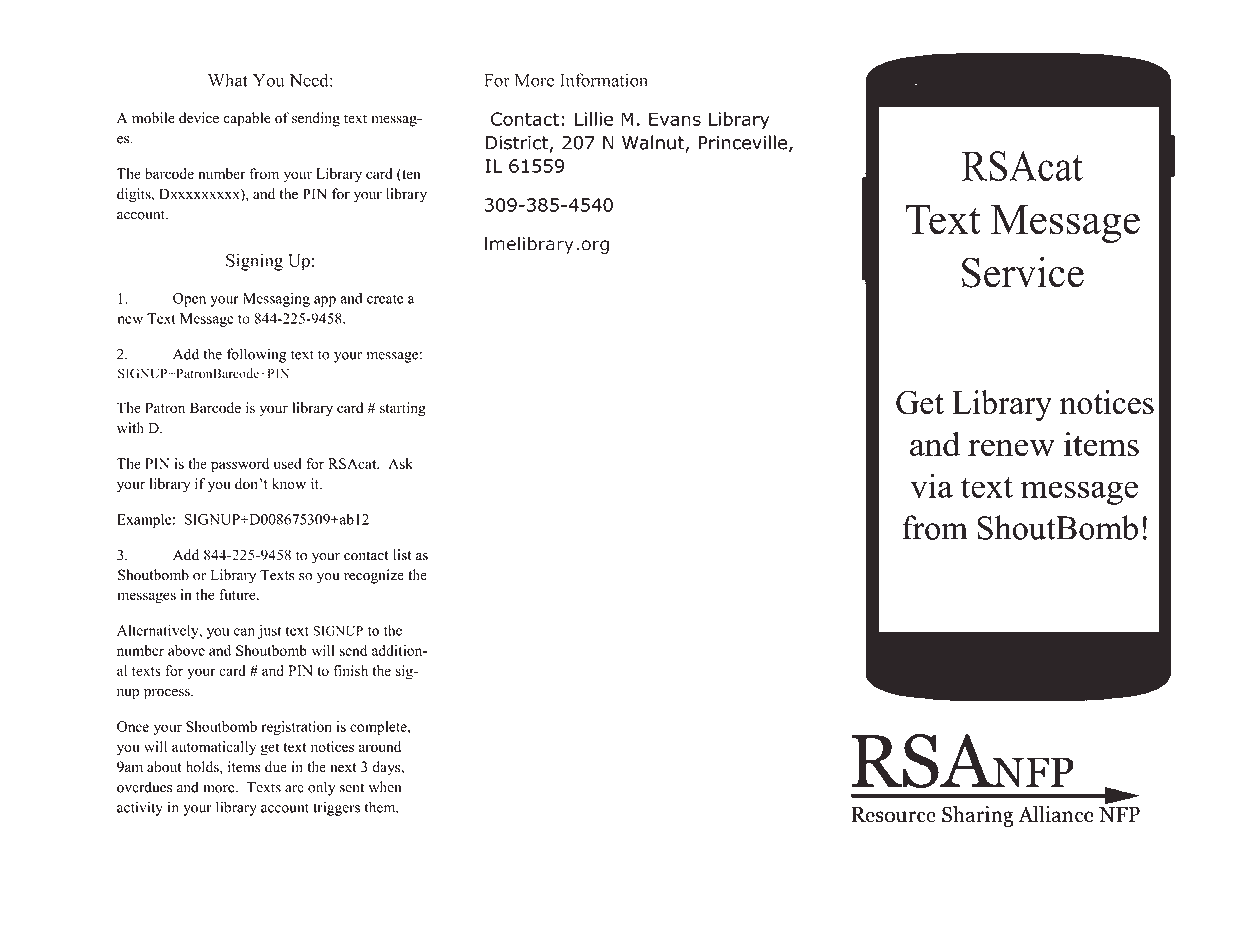 This image has height=952, width=1233. Describe the element at coordinates (240, 465) in the image. I see `password` at that location.
